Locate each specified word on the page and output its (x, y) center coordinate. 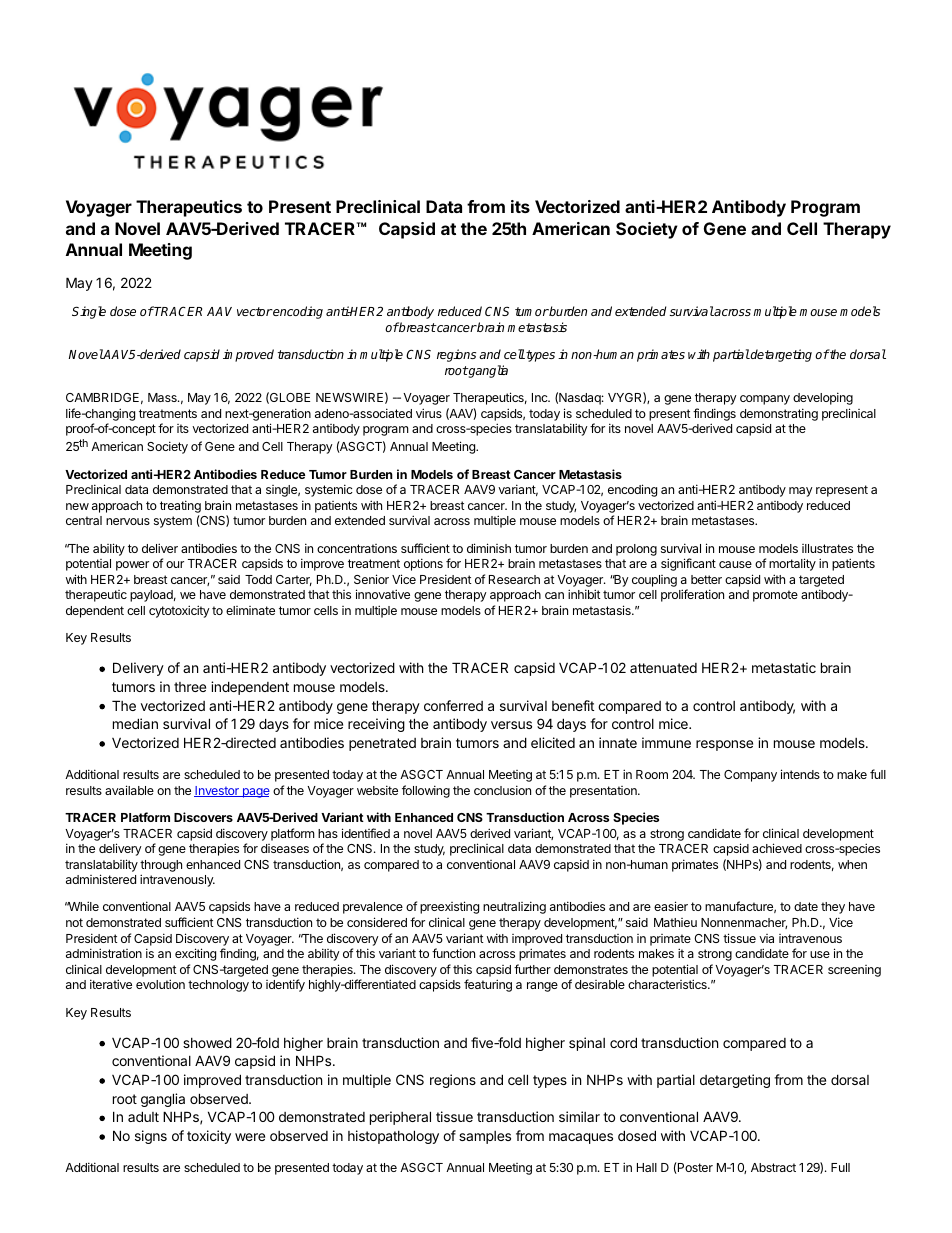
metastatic (784, 667)
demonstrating (779, 414)
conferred (453, 705)
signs (151, 1137)
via (766, 938)
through (161, 866)
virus (429, 413)
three (190, 687)
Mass (163, 397)
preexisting (449, 907)
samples (485, 1137)
